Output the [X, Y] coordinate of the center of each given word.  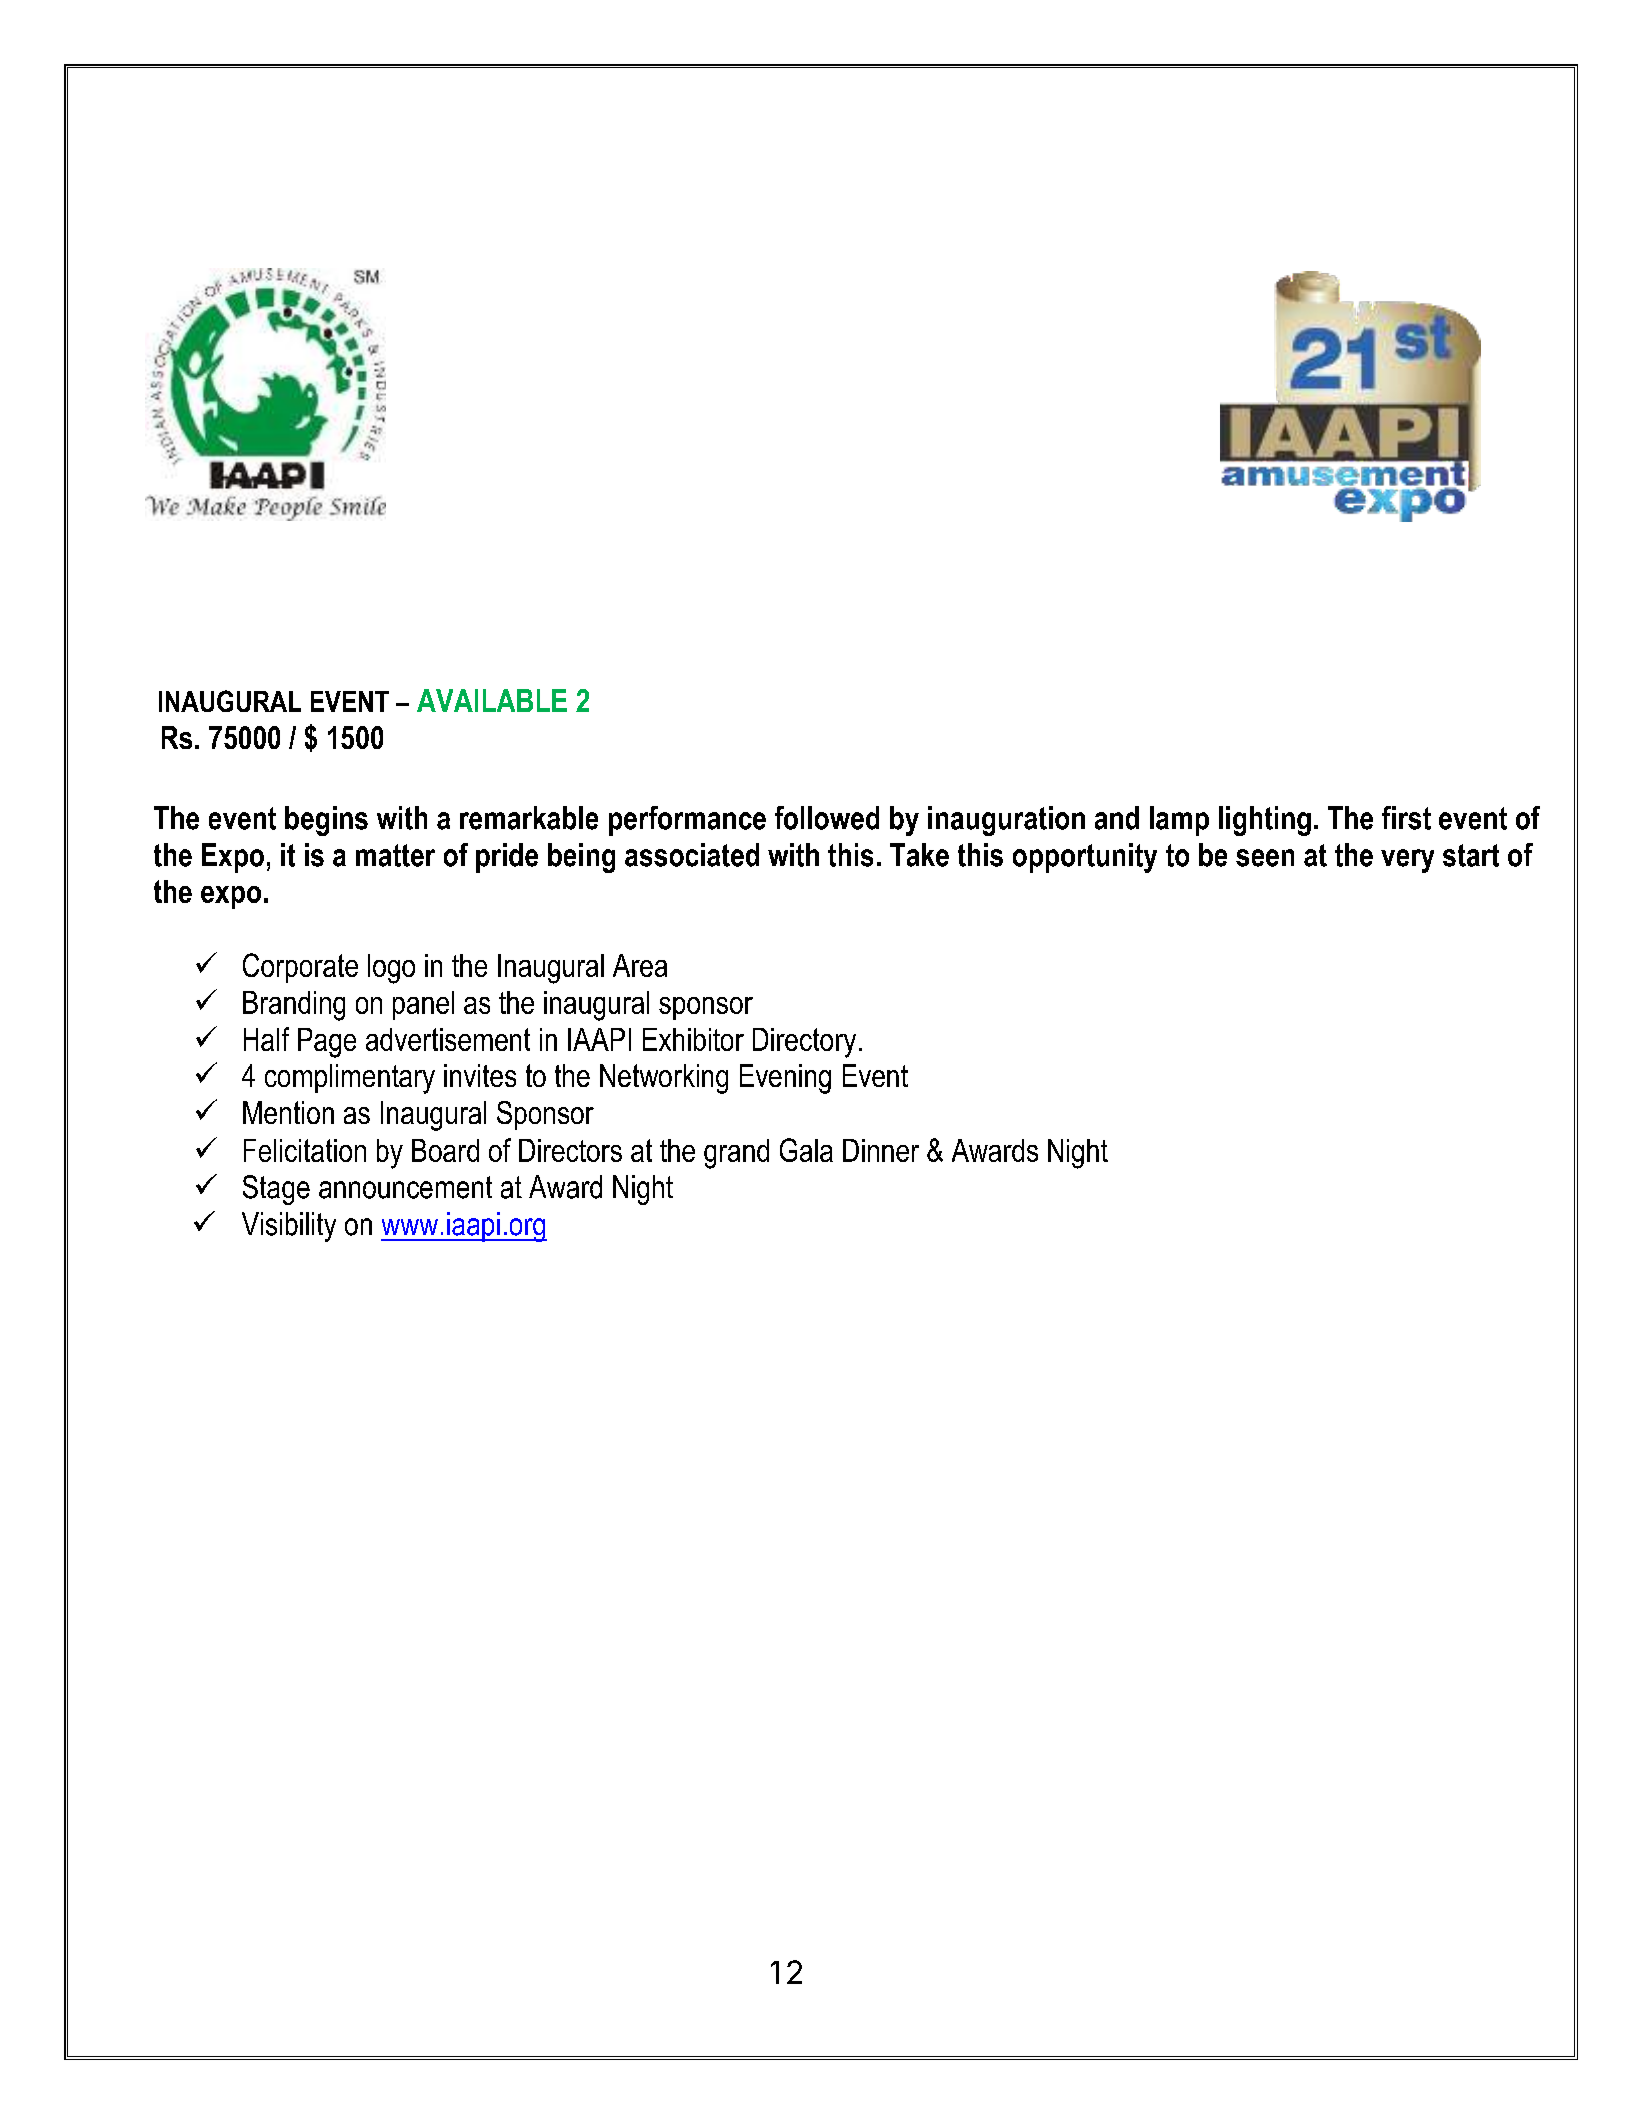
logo [391, 969]
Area [640, 965]
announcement [405, 1187]
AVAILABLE [492, 700]
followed [827, 818]
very [1407, 861]
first [1406, 818]
